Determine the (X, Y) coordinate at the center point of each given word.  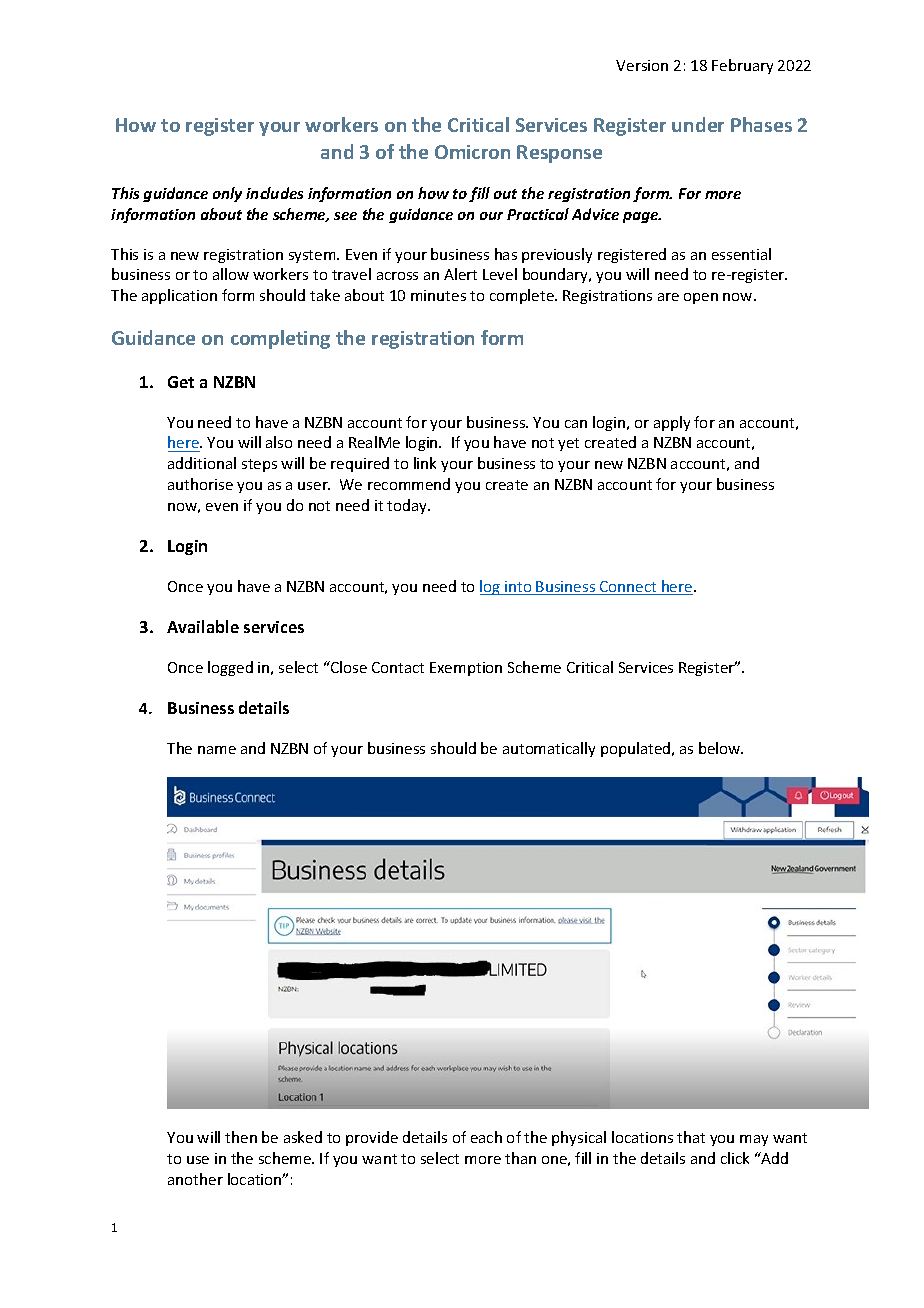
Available (203, 626)
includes (274, 193)
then (241, 1137)
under (698, 124)
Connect (628, 588)
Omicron (472, 152)
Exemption (466, 669)
